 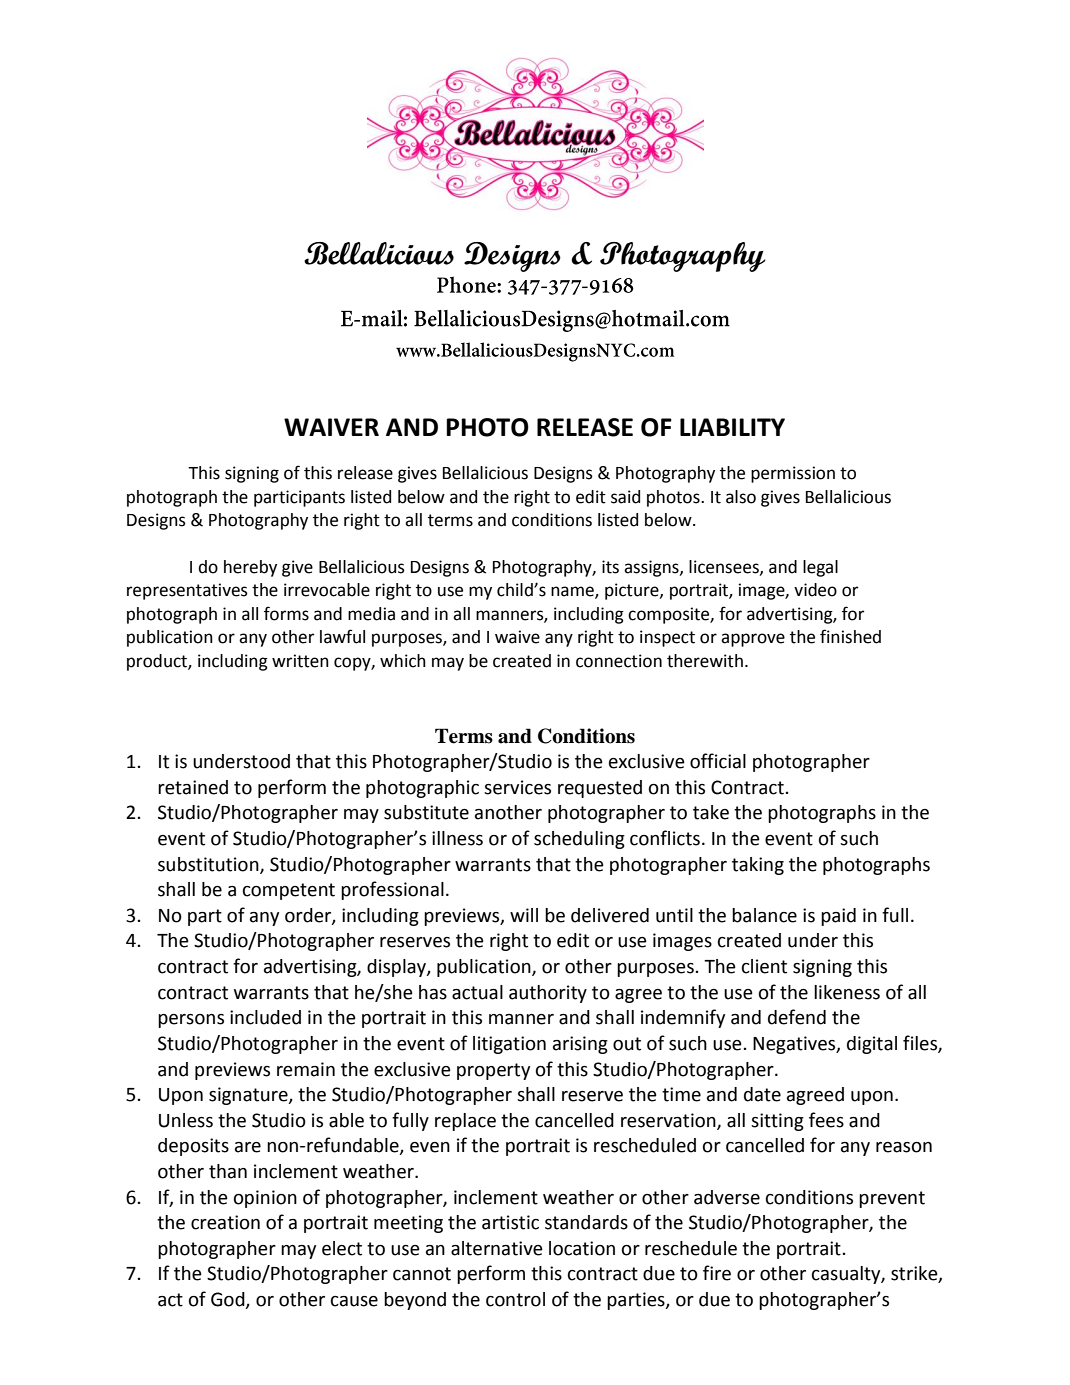 What do you see at coordinates (515, 1299) in the screenshot?
I see `control` at bounding box center [515, 1299].
